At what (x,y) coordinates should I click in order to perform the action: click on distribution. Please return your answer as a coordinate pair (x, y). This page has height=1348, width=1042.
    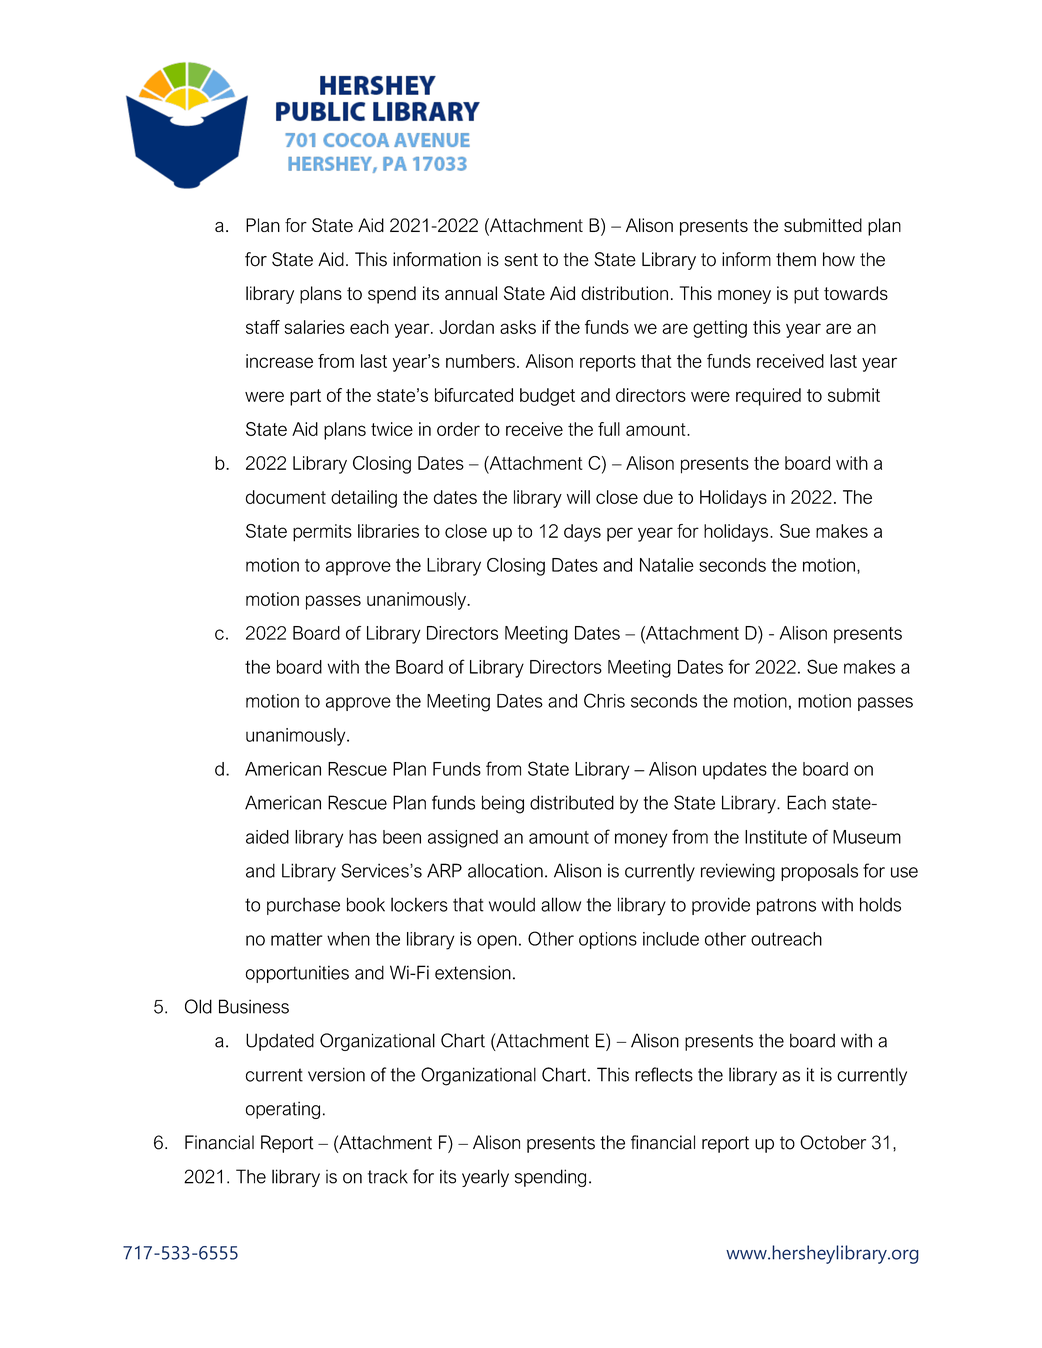
    Looking at the image, I should click on (624, 293).
